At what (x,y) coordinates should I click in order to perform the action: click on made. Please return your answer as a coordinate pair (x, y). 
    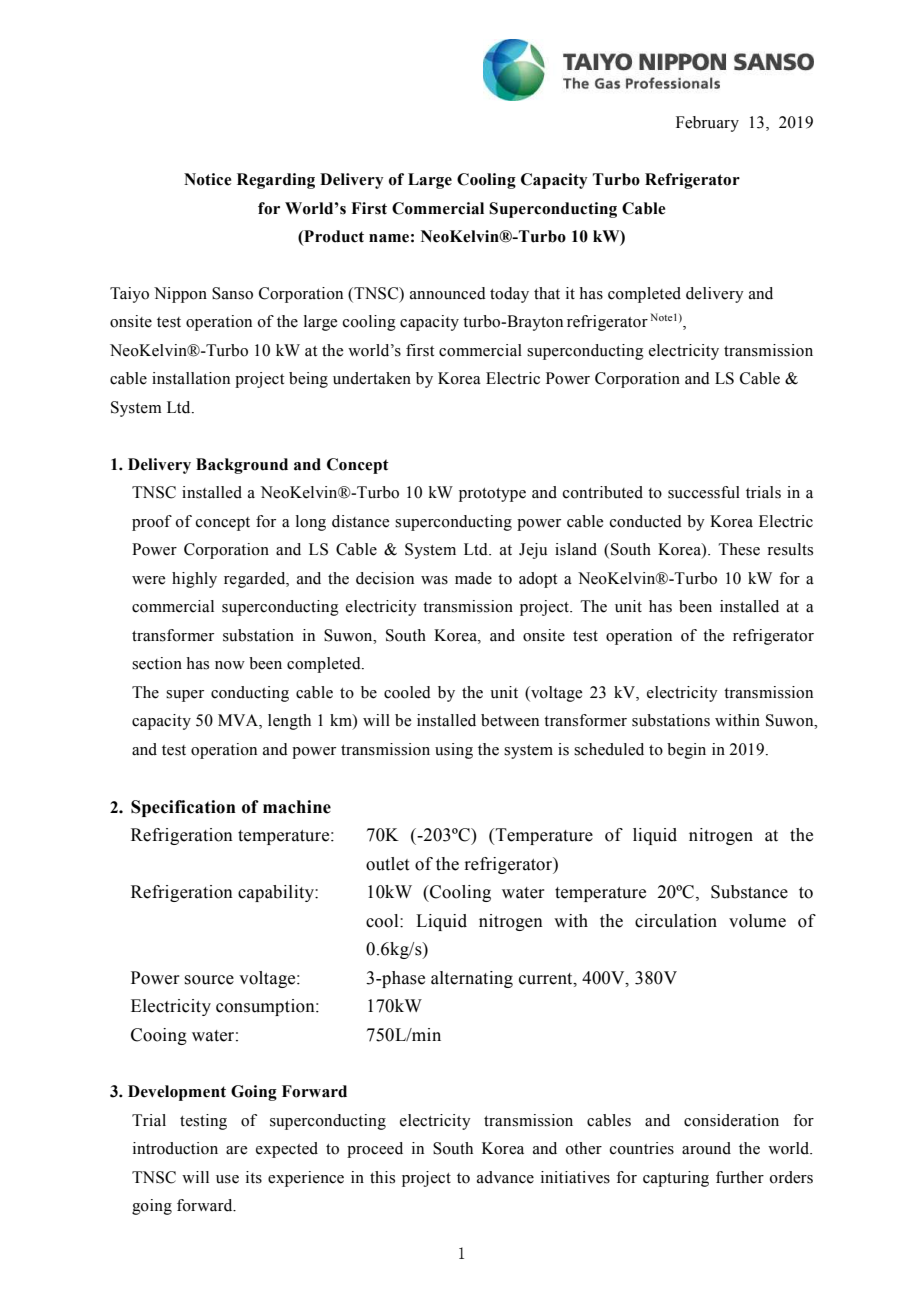
    Looking at the image, I should click on (473, 578).
